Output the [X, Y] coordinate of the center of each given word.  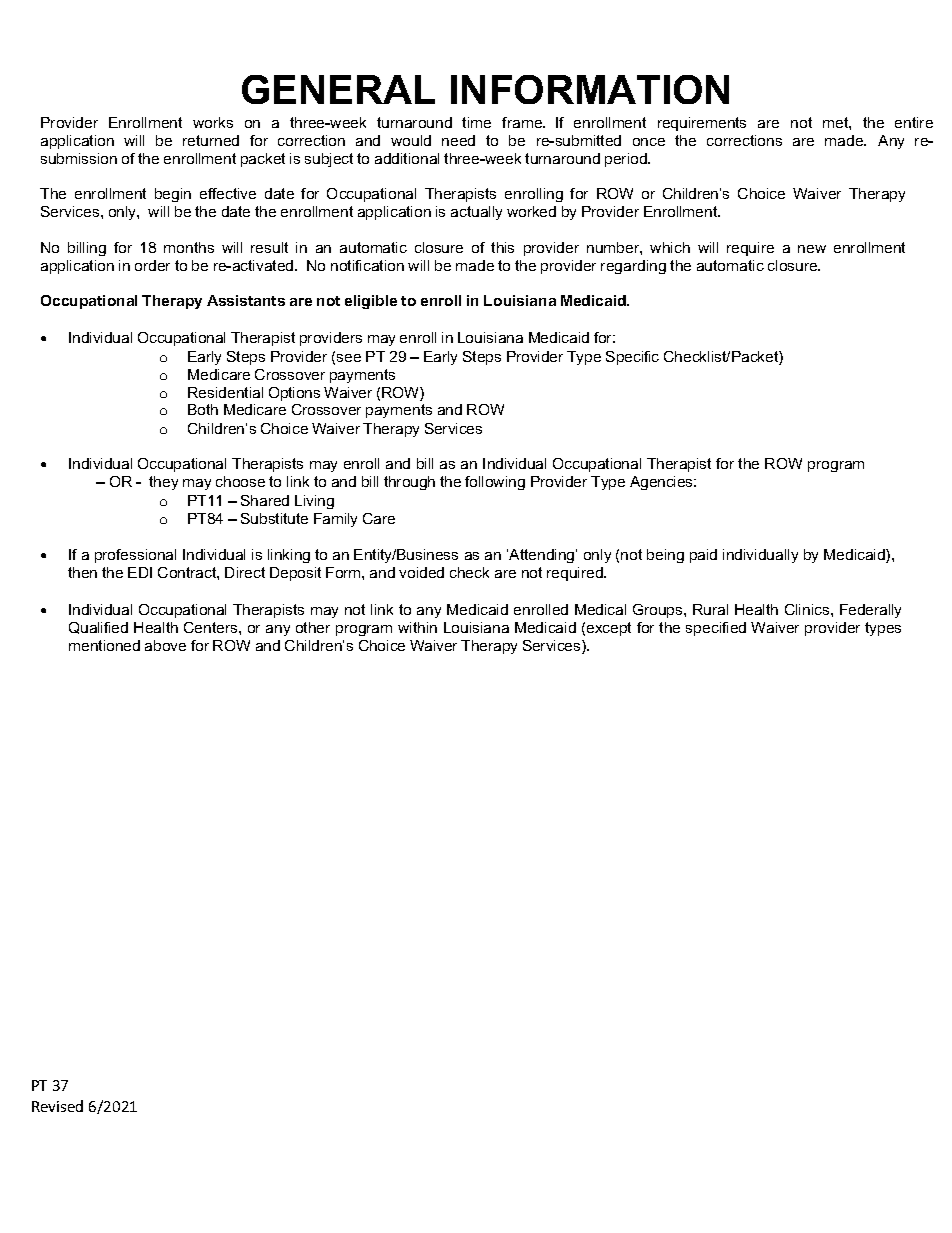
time [476, 122]
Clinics [808, 609]
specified [716, 629]
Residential [225, 392]
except [609, 629]
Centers [212, 627]
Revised [57, 1106]
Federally [870, 611]
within [417, 627]
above [165, 645]
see [349, 358]
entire [914, 122]
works [213, 122]
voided [421, 572]
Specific [632, 358]
